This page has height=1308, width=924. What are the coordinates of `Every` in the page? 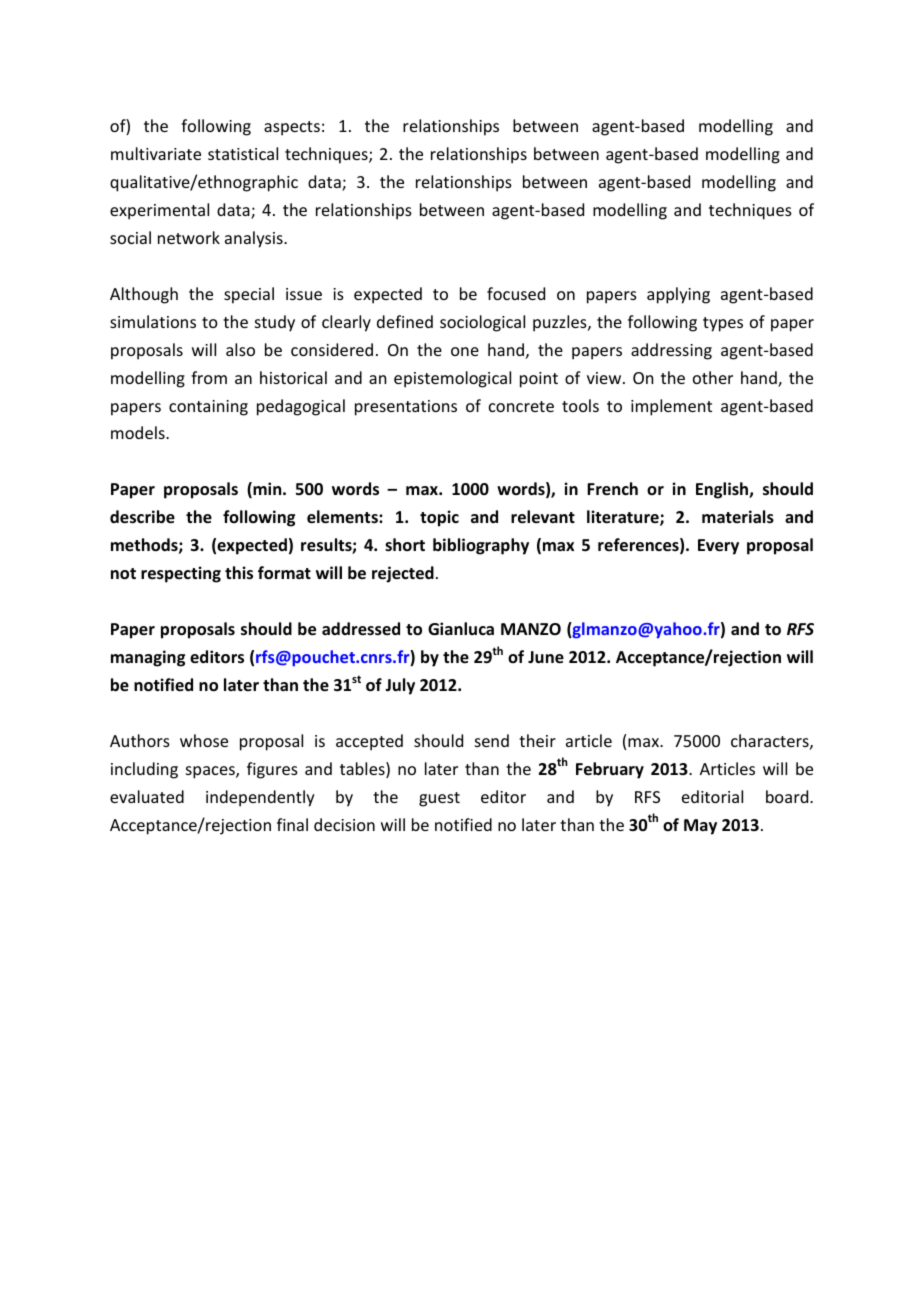 It's located at (718, 547).
